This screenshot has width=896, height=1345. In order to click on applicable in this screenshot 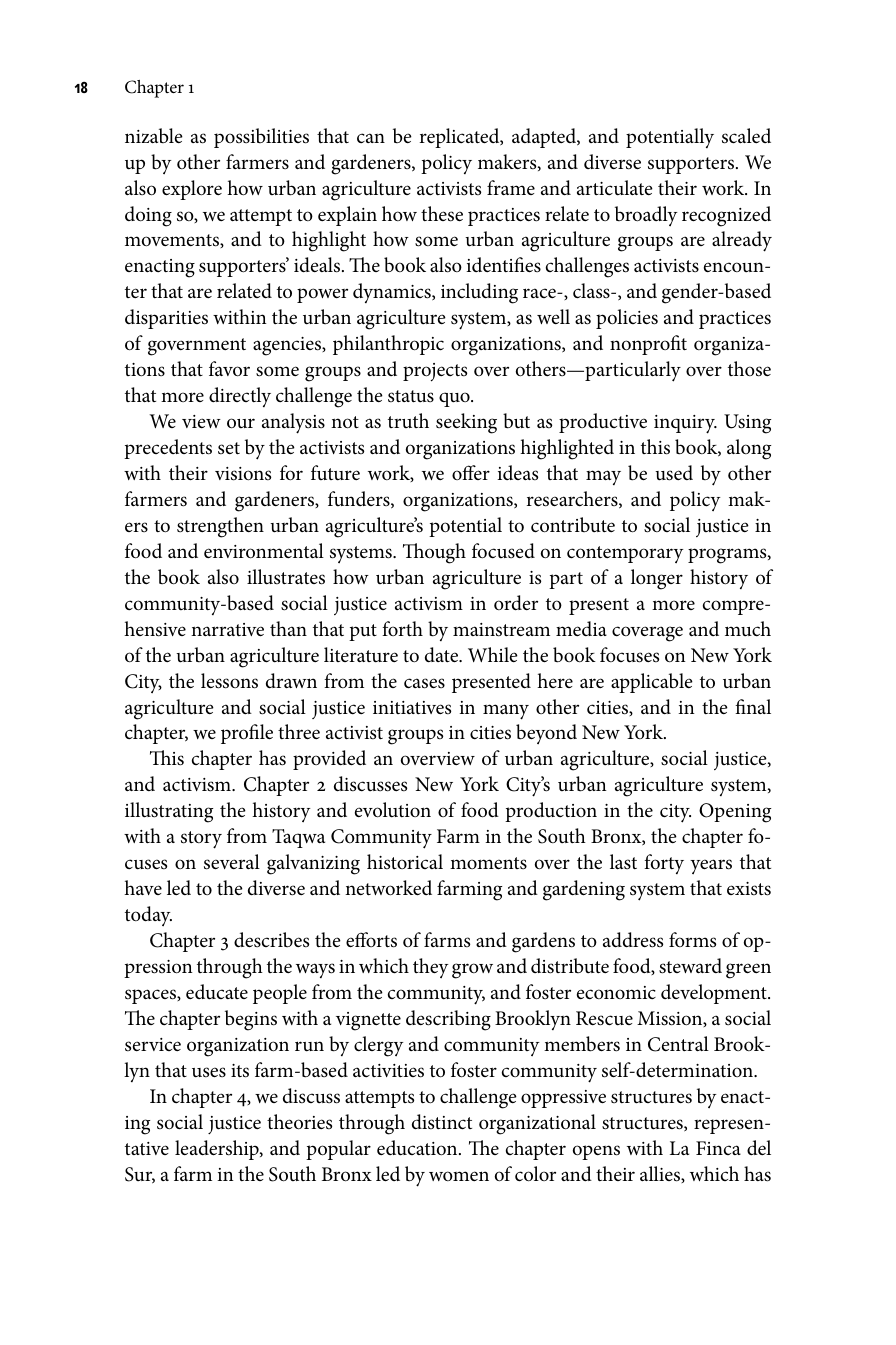, I will do `click(652, 683)`.
